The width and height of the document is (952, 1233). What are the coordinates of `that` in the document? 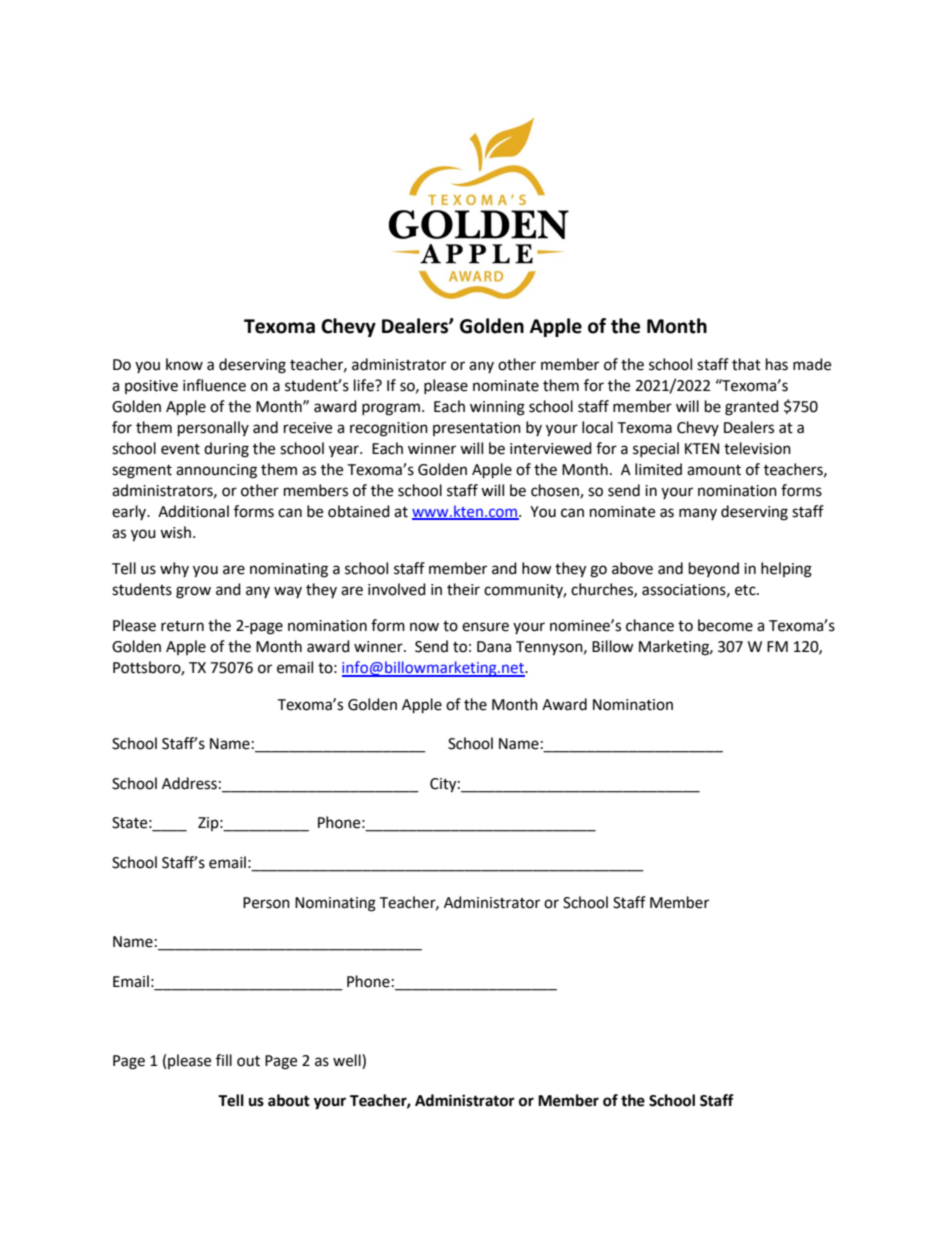 It's located at (746, 364).
